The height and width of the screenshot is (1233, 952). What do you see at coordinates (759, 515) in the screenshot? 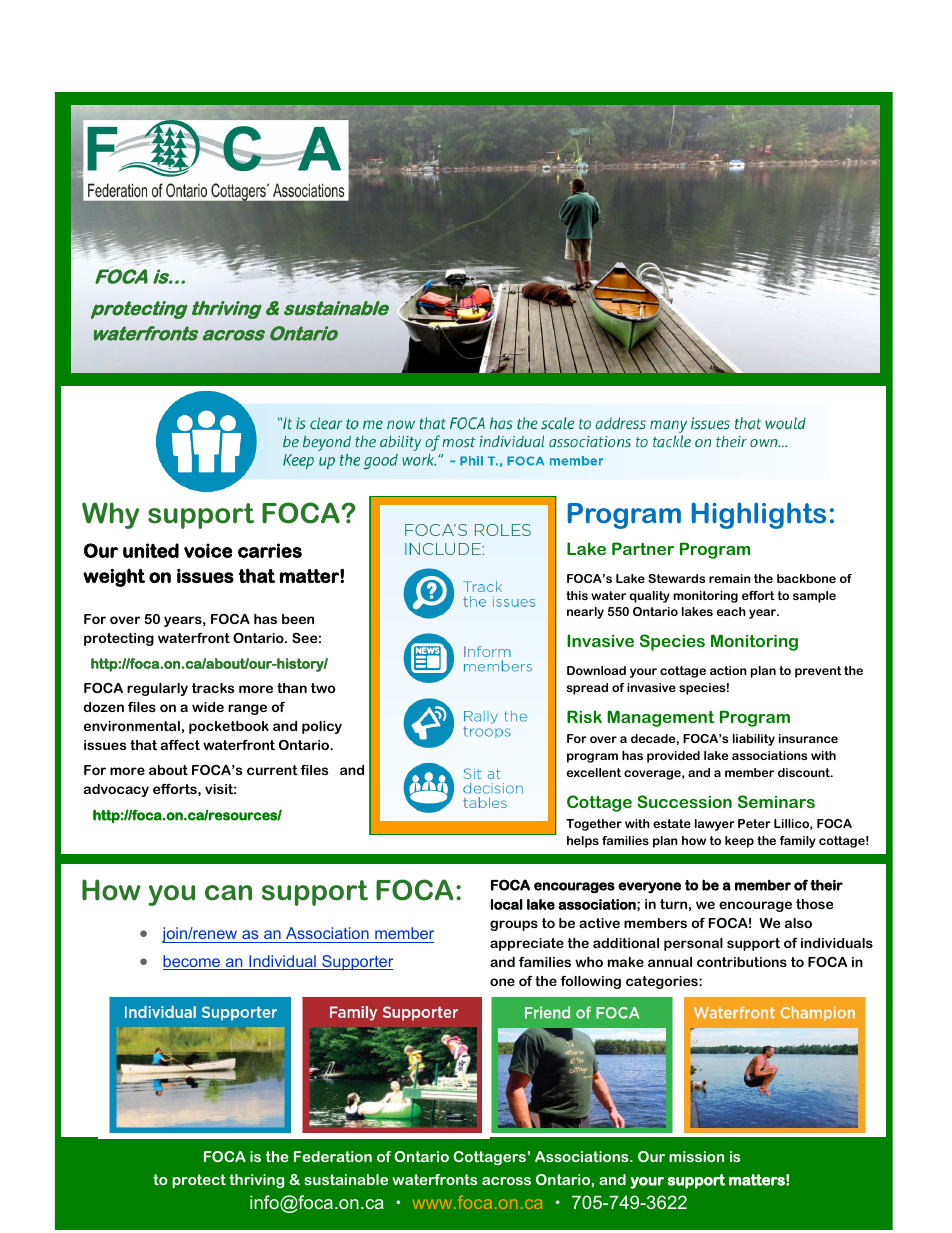
I see `Highlights` at bounding box center [759, 515].
